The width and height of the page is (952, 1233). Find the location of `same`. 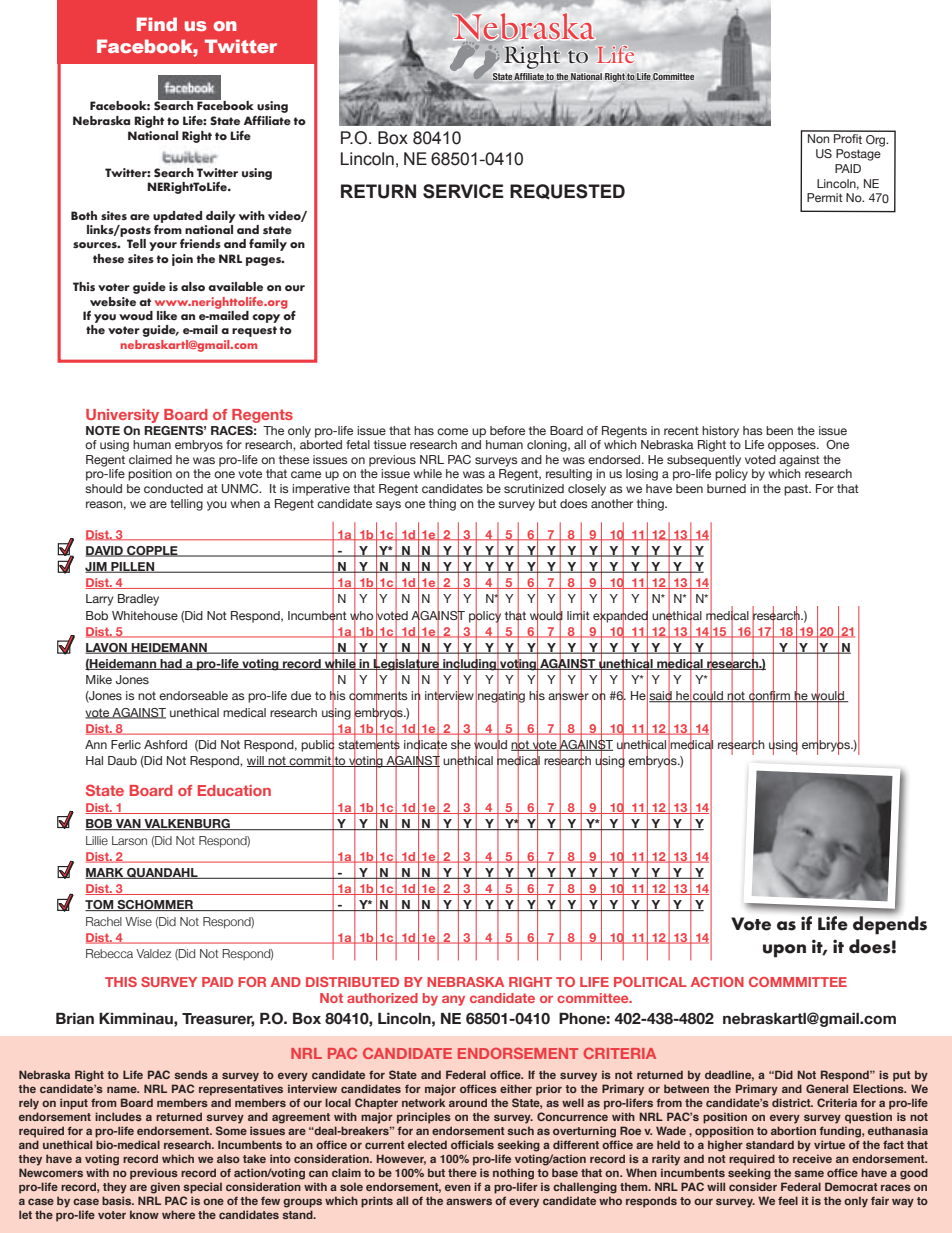

same is located at coordinates (809, 1173).
